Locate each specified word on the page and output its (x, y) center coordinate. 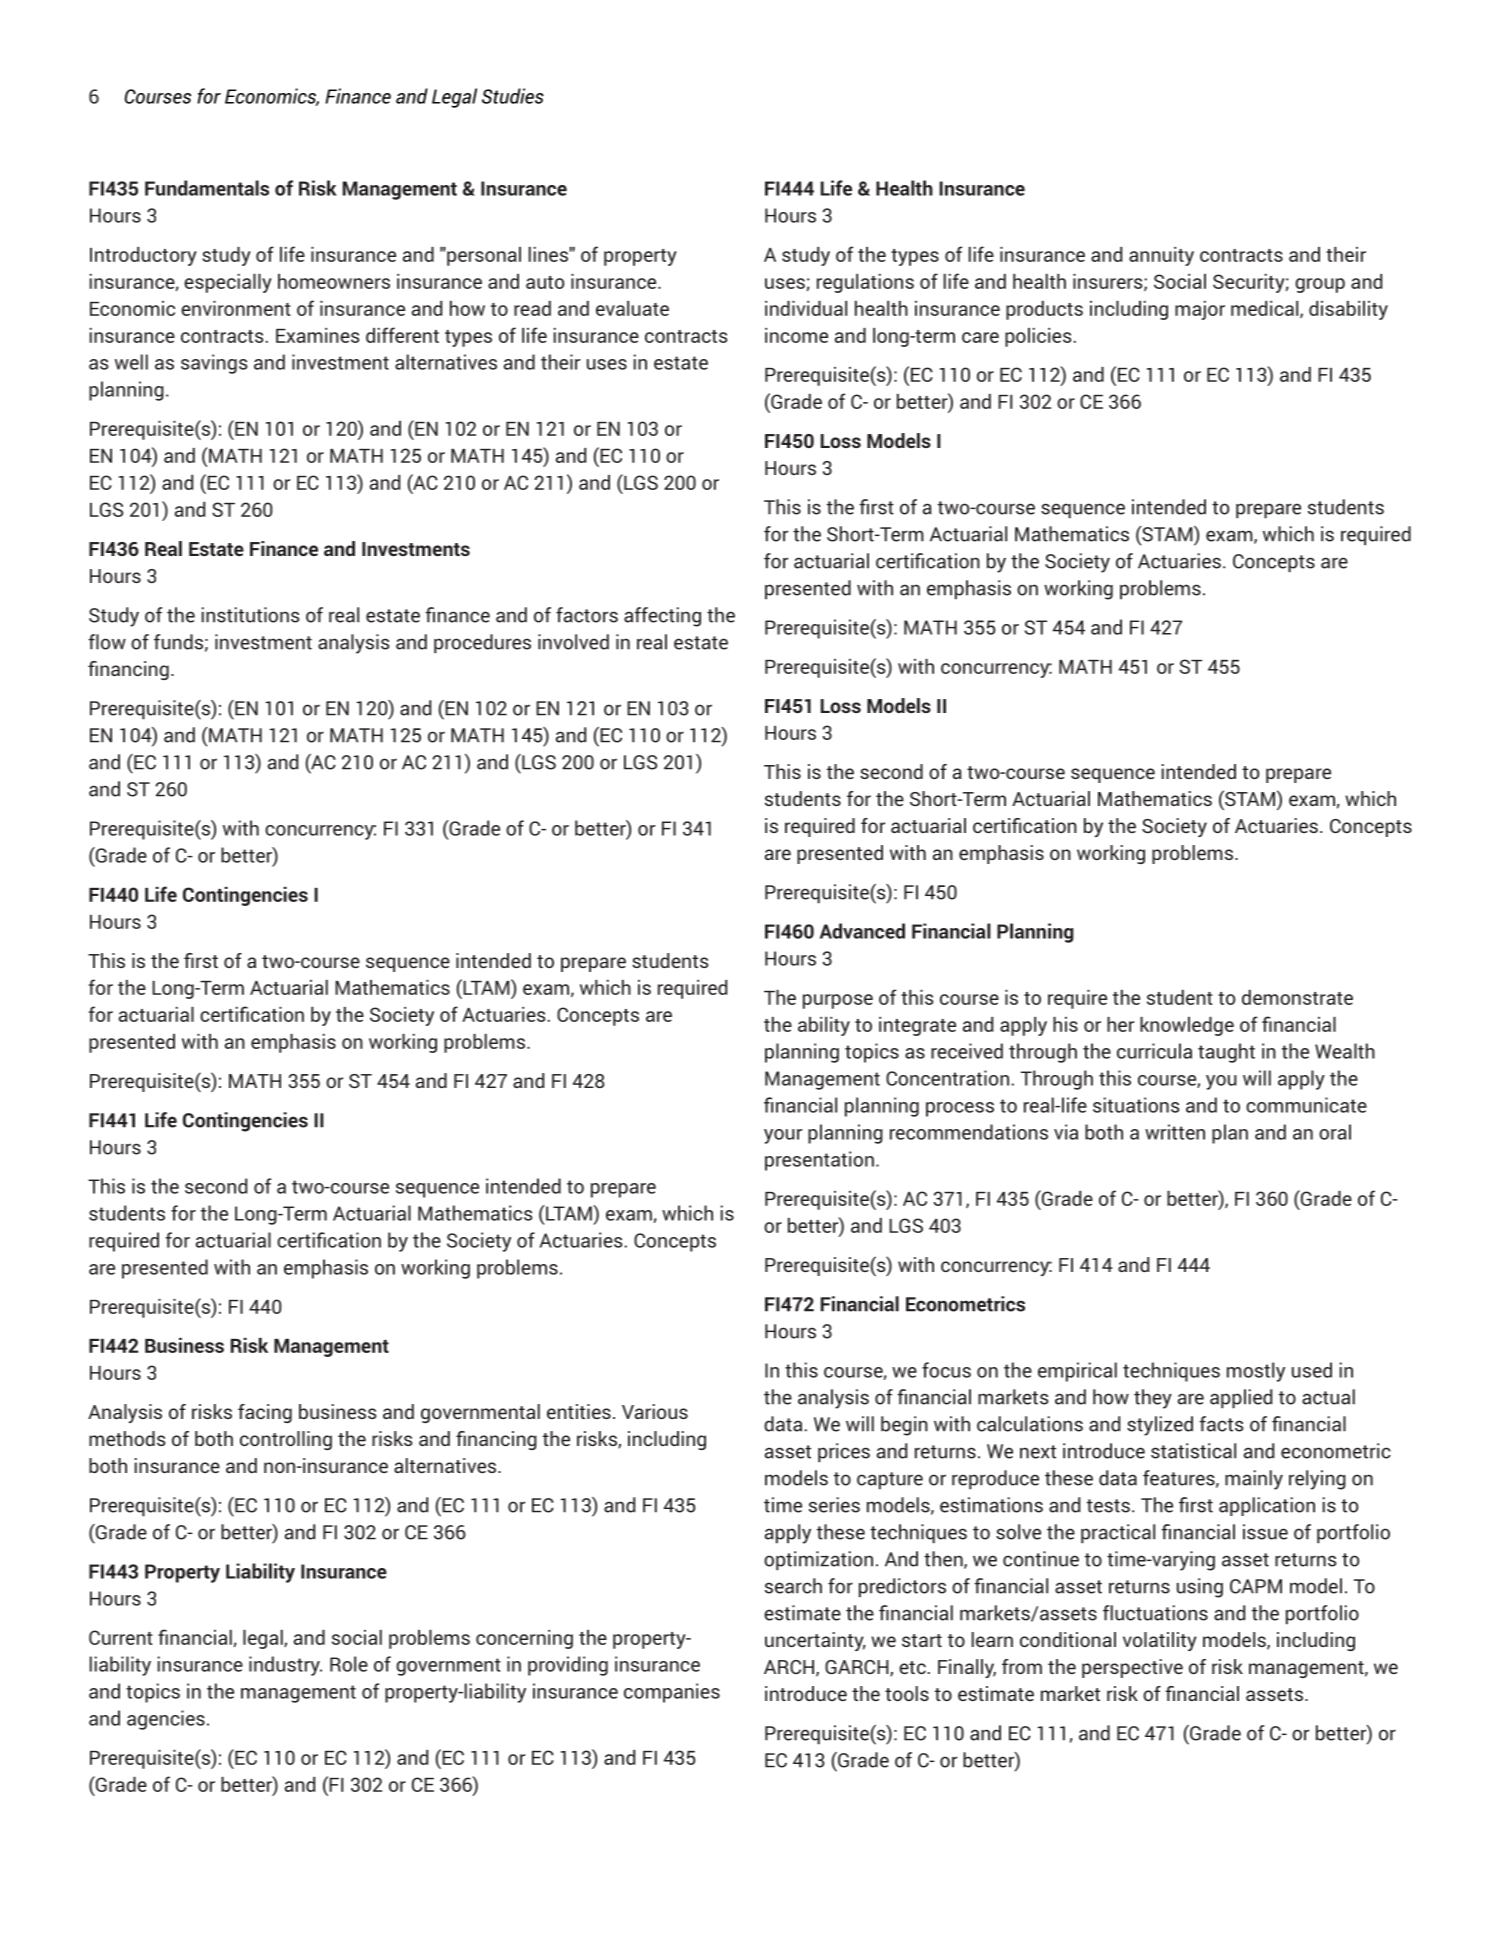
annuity (1161, 256)
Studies (513, 96)
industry (285, 1666)
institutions (250, 615)
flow (107, 642)
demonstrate (1297, 997)
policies (1038, 337)
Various (655, 1411)
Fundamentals (207, 188)
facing (265, 1413)
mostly (1256, 1372)
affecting (662, 617)
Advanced (862, 931)
